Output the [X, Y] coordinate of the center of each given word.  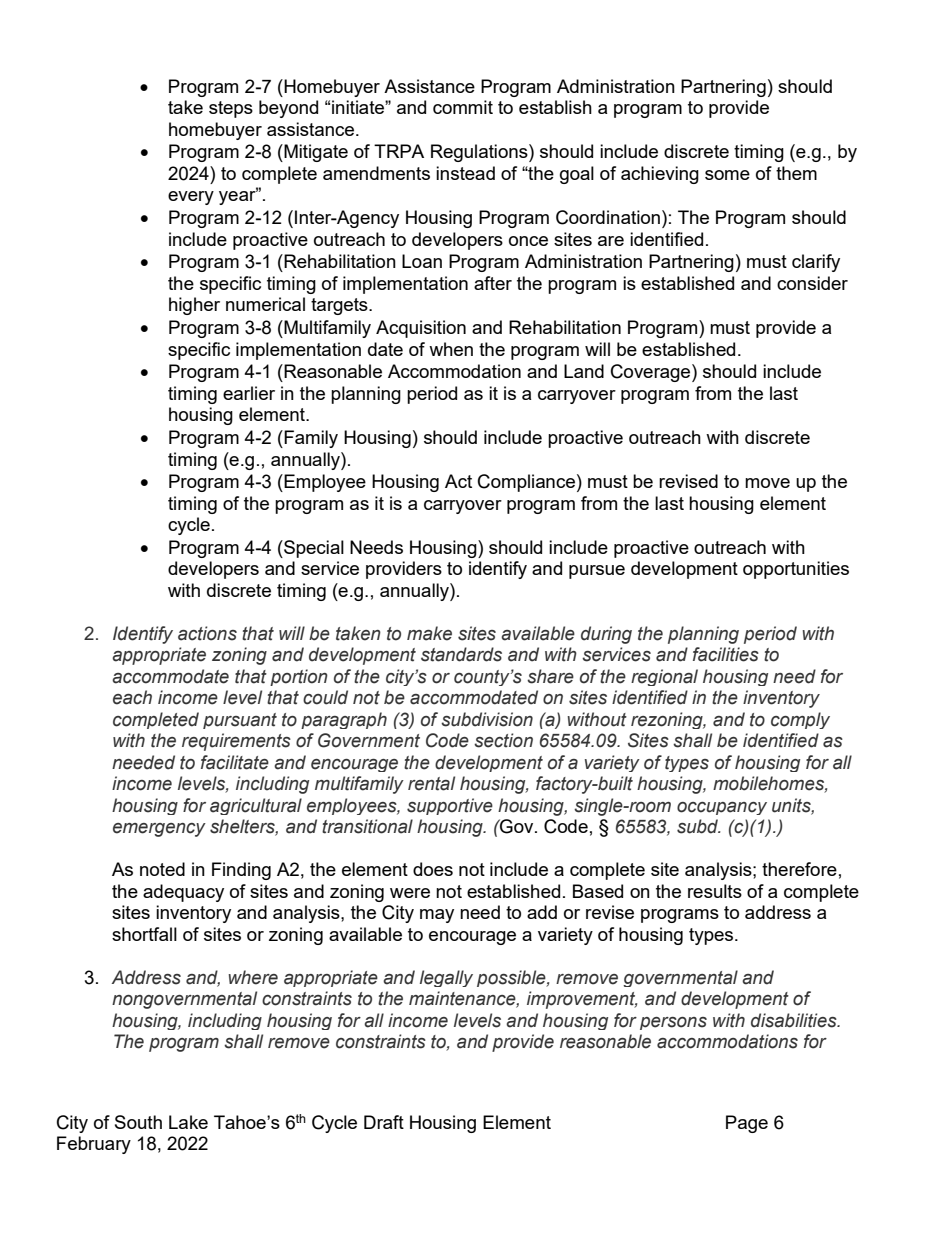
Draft [384, 1122]
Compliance [526, 483]
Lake [188, 1122]
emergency [159, 830]
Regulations [480, 153]
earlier [249, 393]
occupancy [722, 808]
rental [431, 783]
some [727, 175]
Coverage [652, 373]
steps [231, 109]
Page [747, 1124]
